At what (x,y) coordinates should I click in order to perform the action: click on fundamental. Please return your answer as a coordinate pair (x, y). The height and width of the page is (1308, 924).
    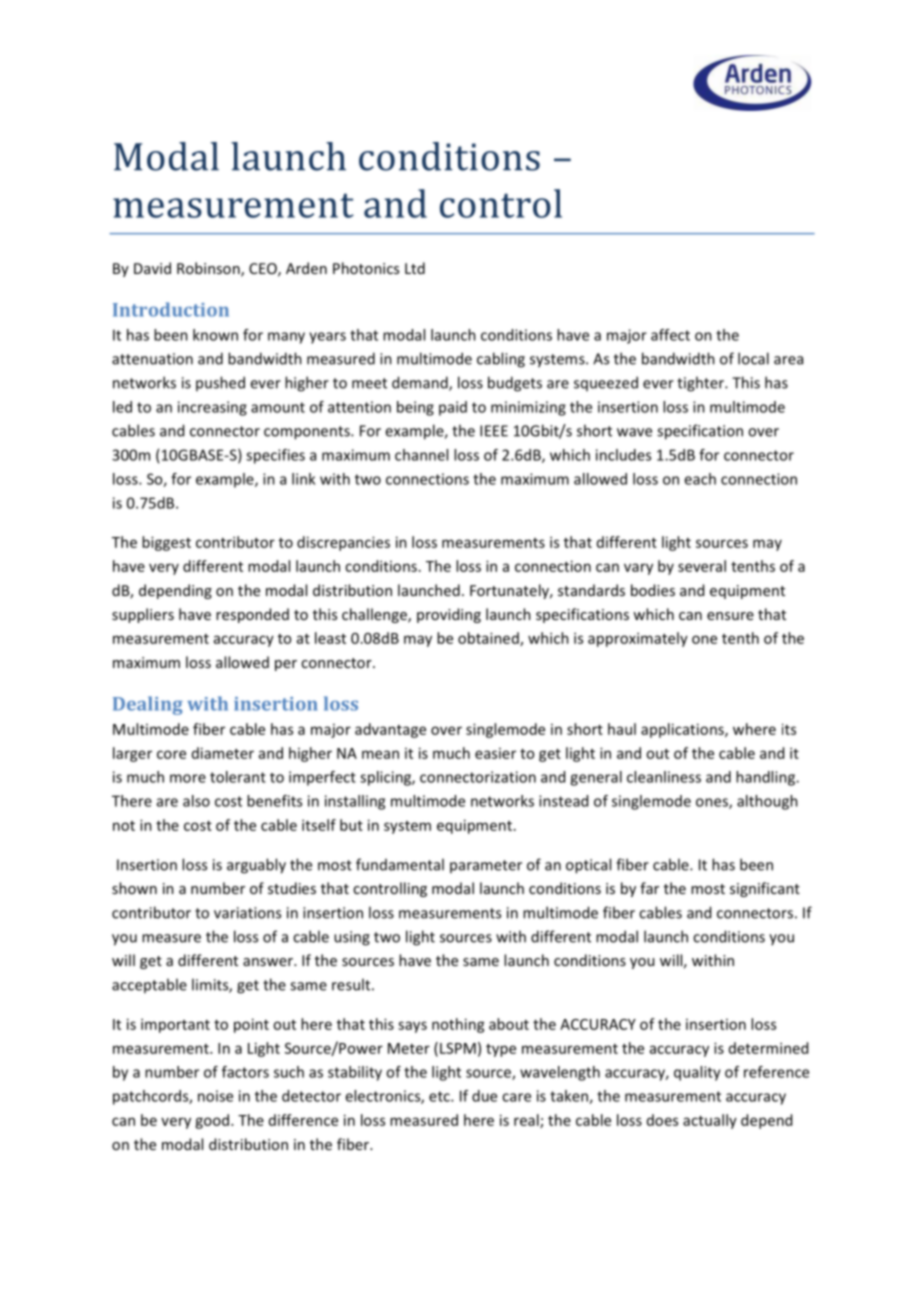
    Looking at the image, I should click on (400, 864).
